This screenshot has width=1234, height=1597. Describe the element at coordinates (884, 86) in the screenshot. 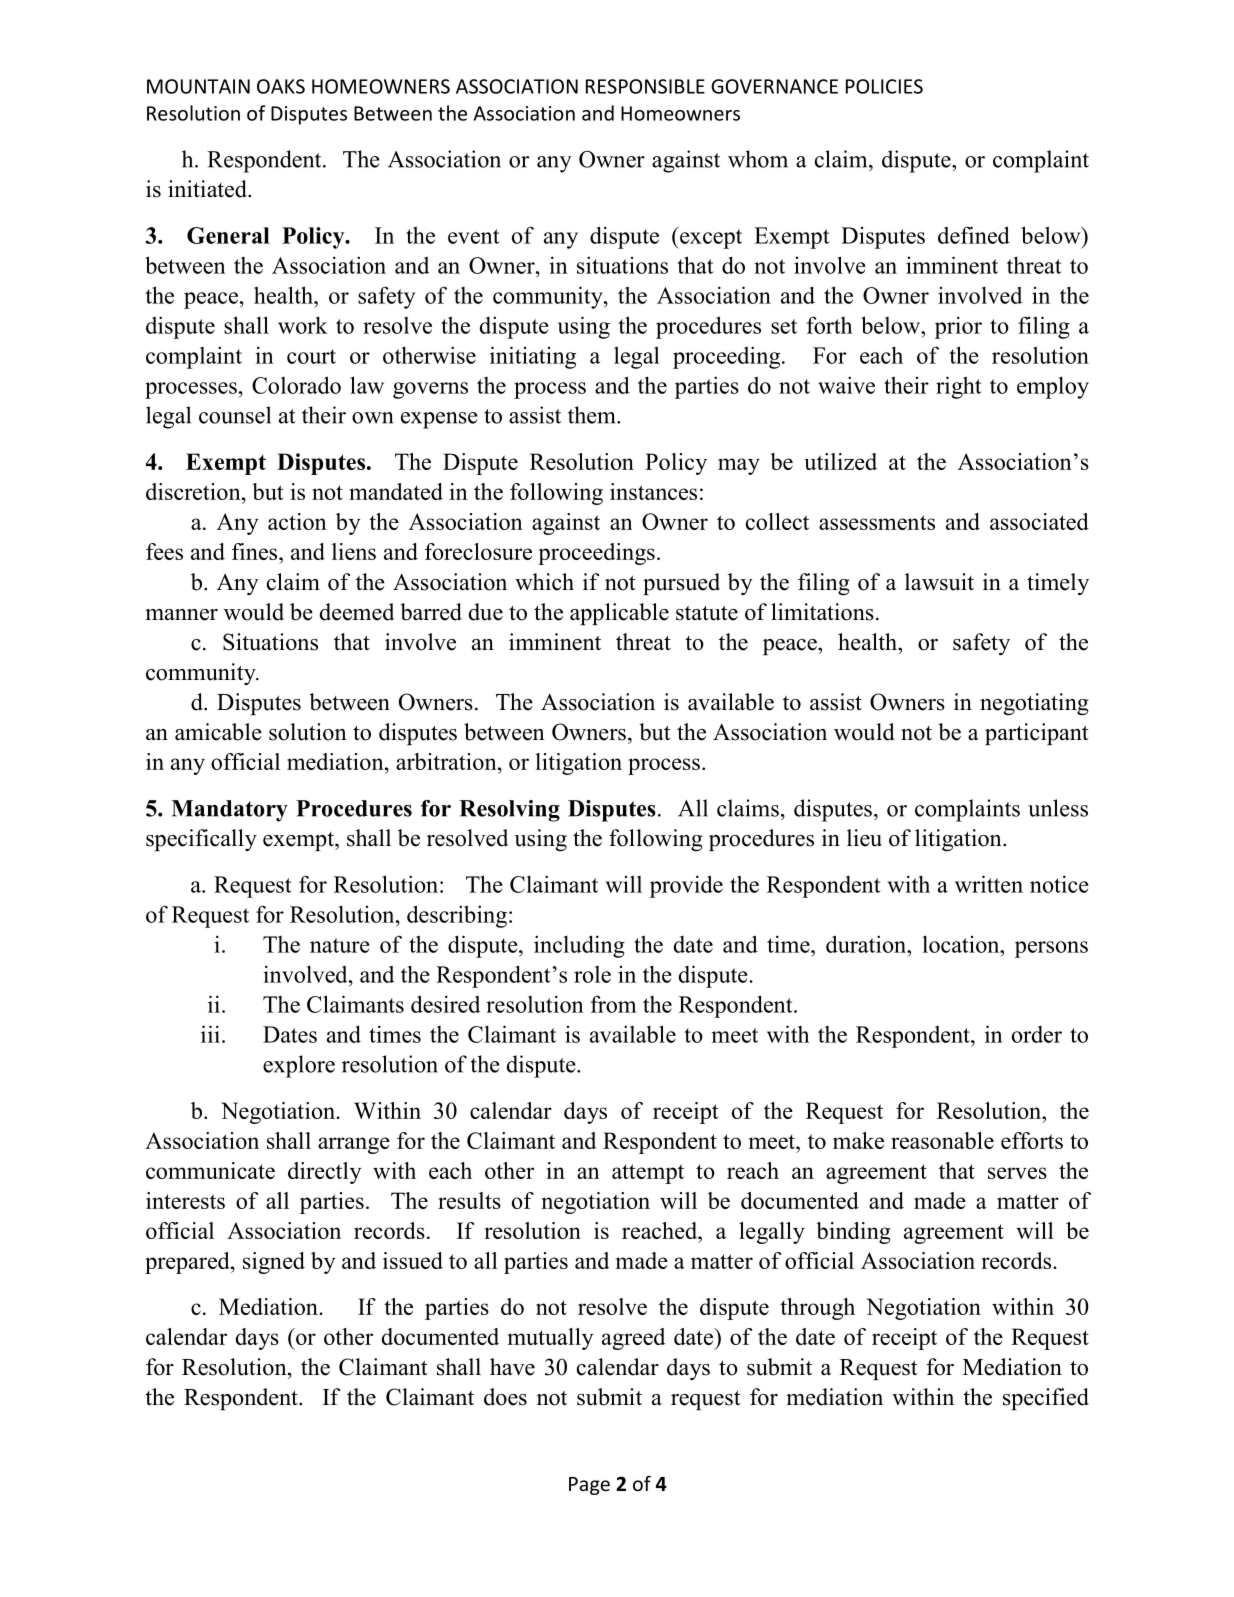

I see `POLICIES` at that location.
